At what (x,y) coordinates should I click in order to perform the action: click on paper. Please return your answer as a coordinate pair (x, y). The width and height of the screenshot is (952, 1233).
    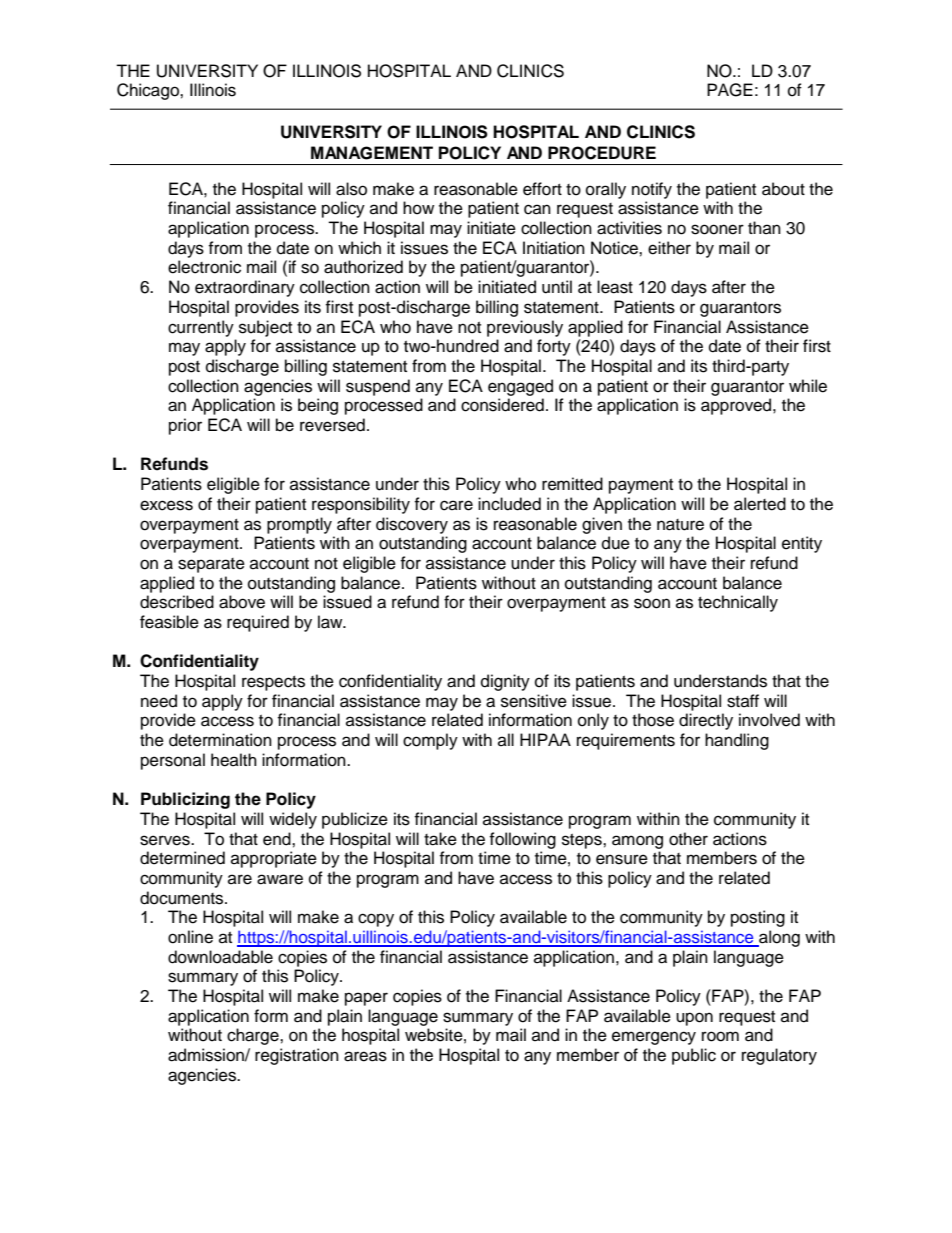
    Looking at the image, I should click on (366, 999).
